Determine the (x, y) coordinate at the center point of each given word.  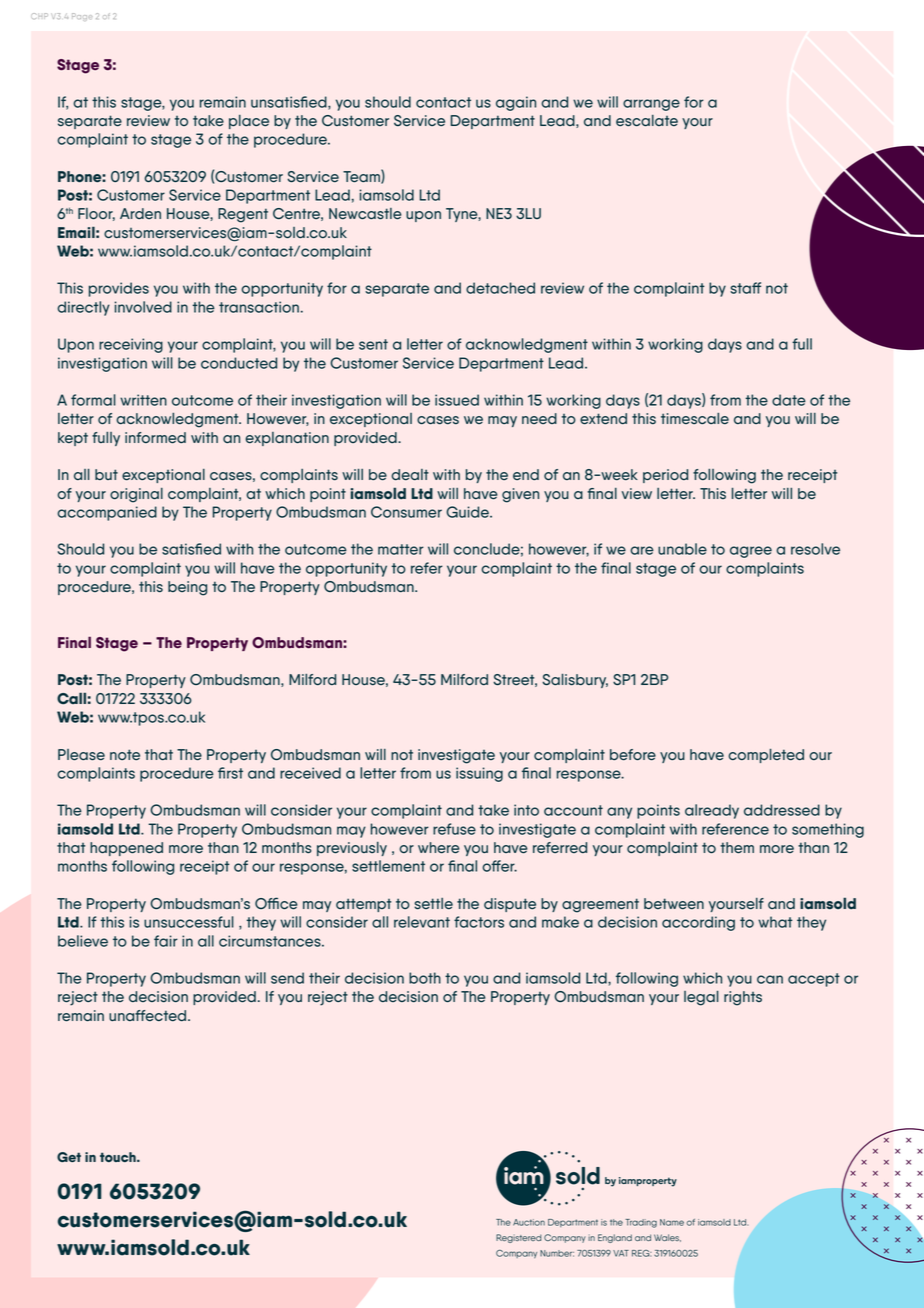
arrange (651, 105)
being (187, 588)
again (516, 103)
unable (682, 549)
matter (401, 549)
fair (166, 941)
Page (82, 17)
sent (373, 344)
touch (119, 1157)
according (698, 923)
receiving (131, 345)
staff (745, 288)
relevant (422, 922)
